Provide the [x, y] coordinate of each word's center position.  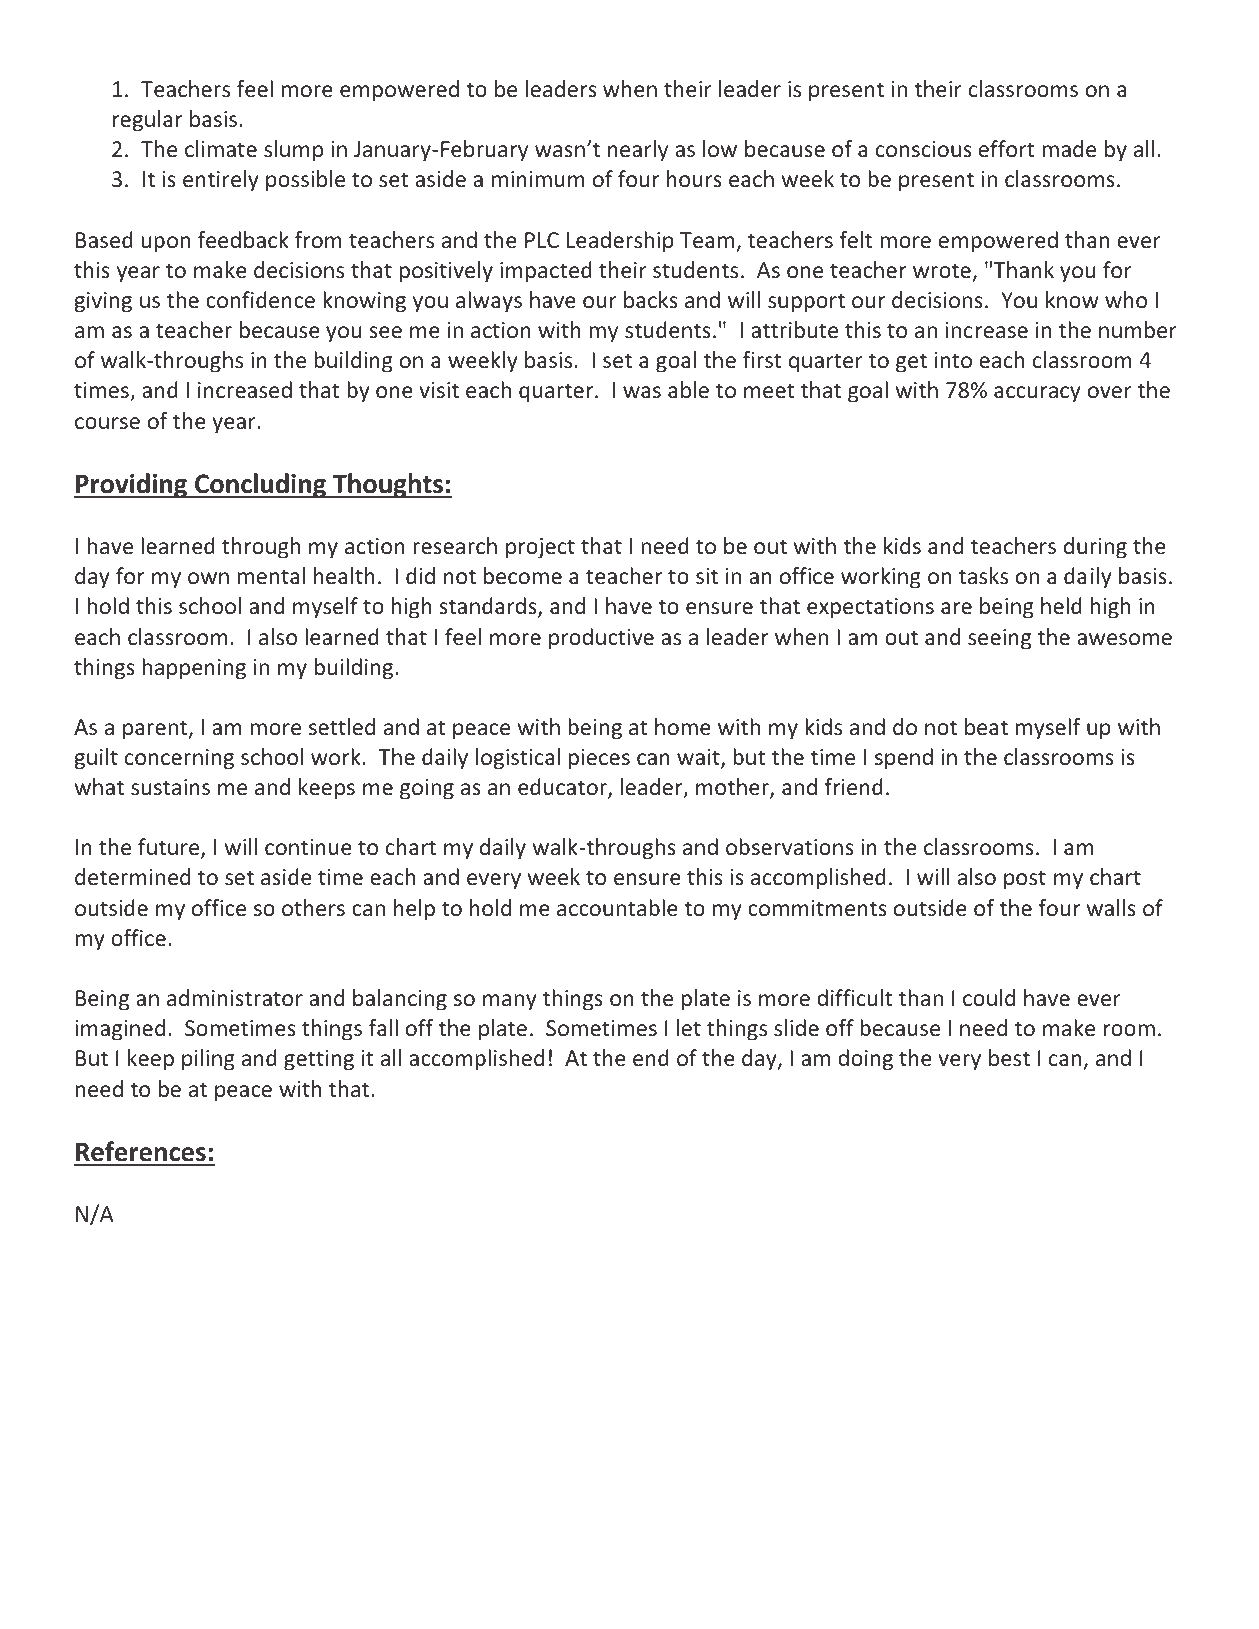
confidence [260, 299]
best [1009, 1057]
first [762, 359]
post [1025, 880]
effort [1006, 148]
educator [563, 788]
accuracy [1037, 394]
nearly [638, 151]
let [689, 1027]
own [208, 578]
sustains [170, 787]
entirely [221, 181]
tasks [983, 575]
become [523, 575]
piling [208, 1060]
